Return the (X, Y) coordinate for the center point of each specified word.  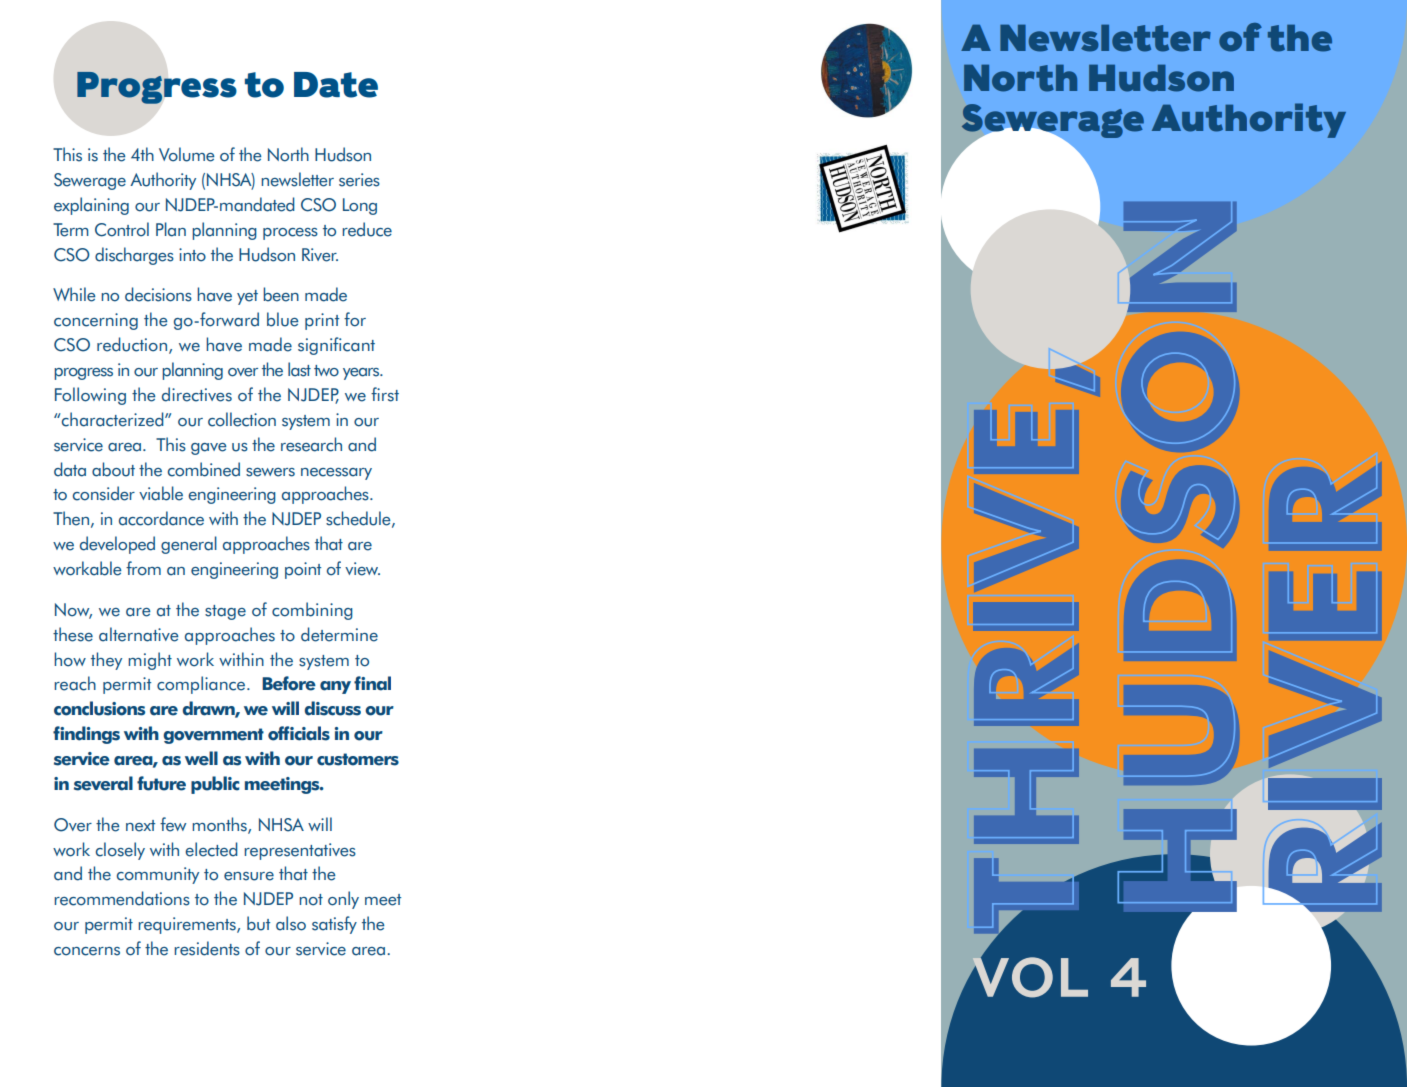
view (362, 569)
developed (117, 545)
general (189, 545)
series (359, 180)
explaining (91, 206)
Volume (187, 154)
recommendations (122, 898)
